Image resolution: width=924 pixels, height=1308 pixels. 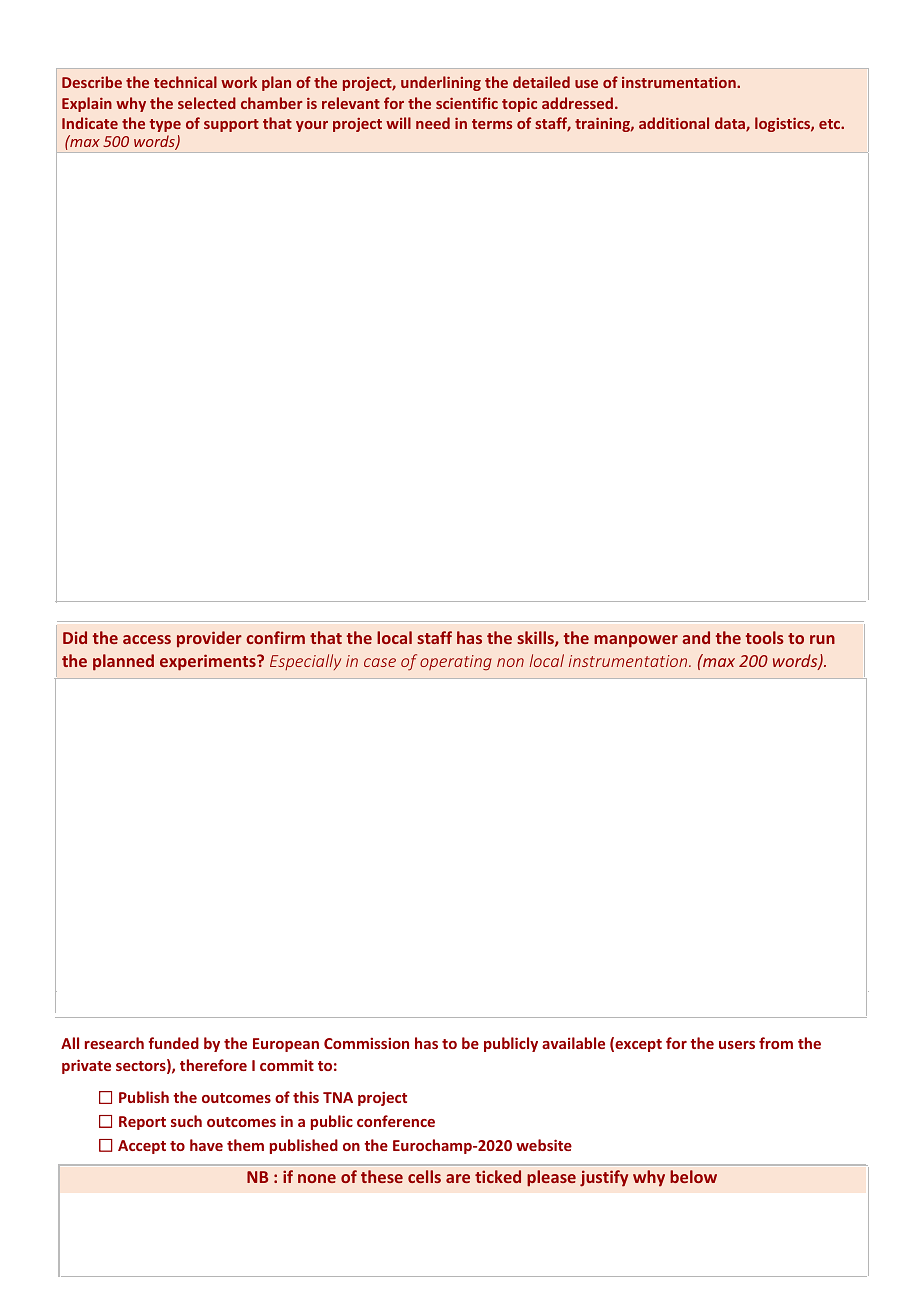 What do you see at coordinates (366, 1043) in the screenshot?
I see `Commission` at bounding box center [366, 1043].
